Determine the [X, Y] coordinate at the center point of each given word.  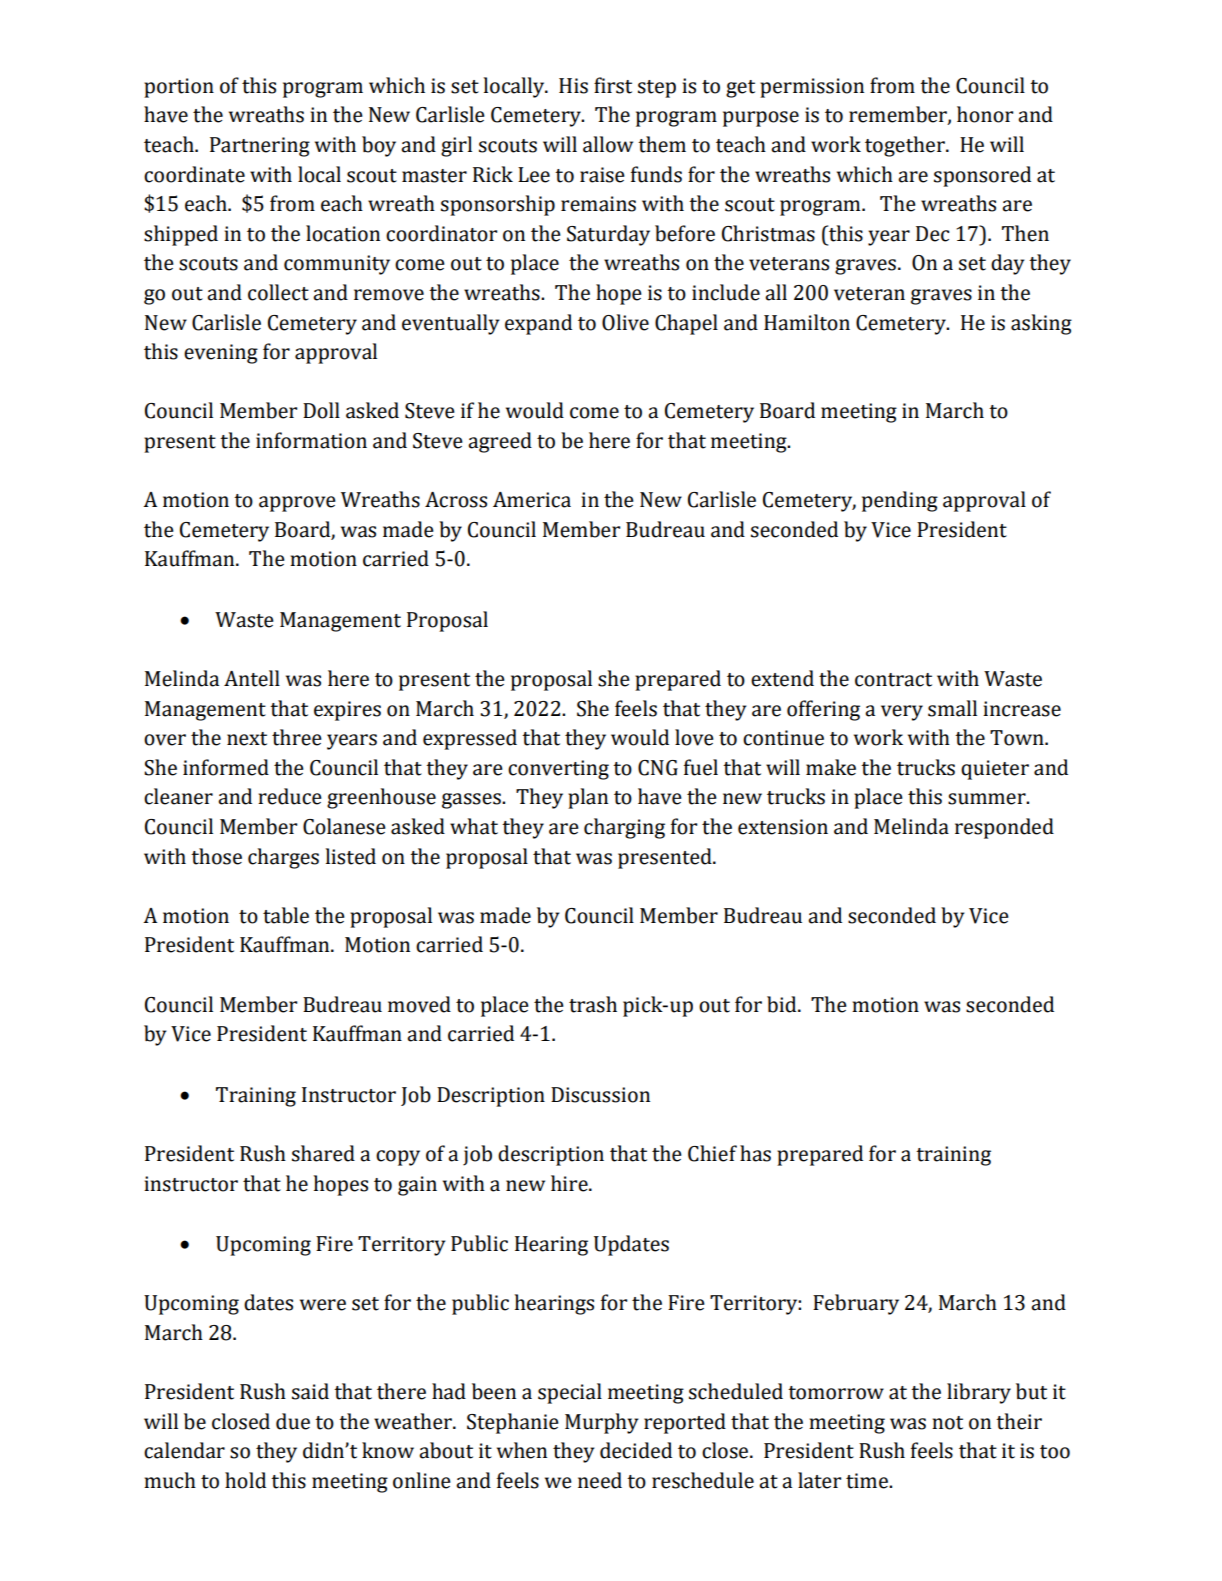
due [293, 1421]
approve [297, 504]
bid [783, 1004]
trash [593, 1004]
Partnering [260, 147]
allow [608, 144]
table [286, 915]
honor [985, 114]
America [532, 500]
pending [900, 501]
